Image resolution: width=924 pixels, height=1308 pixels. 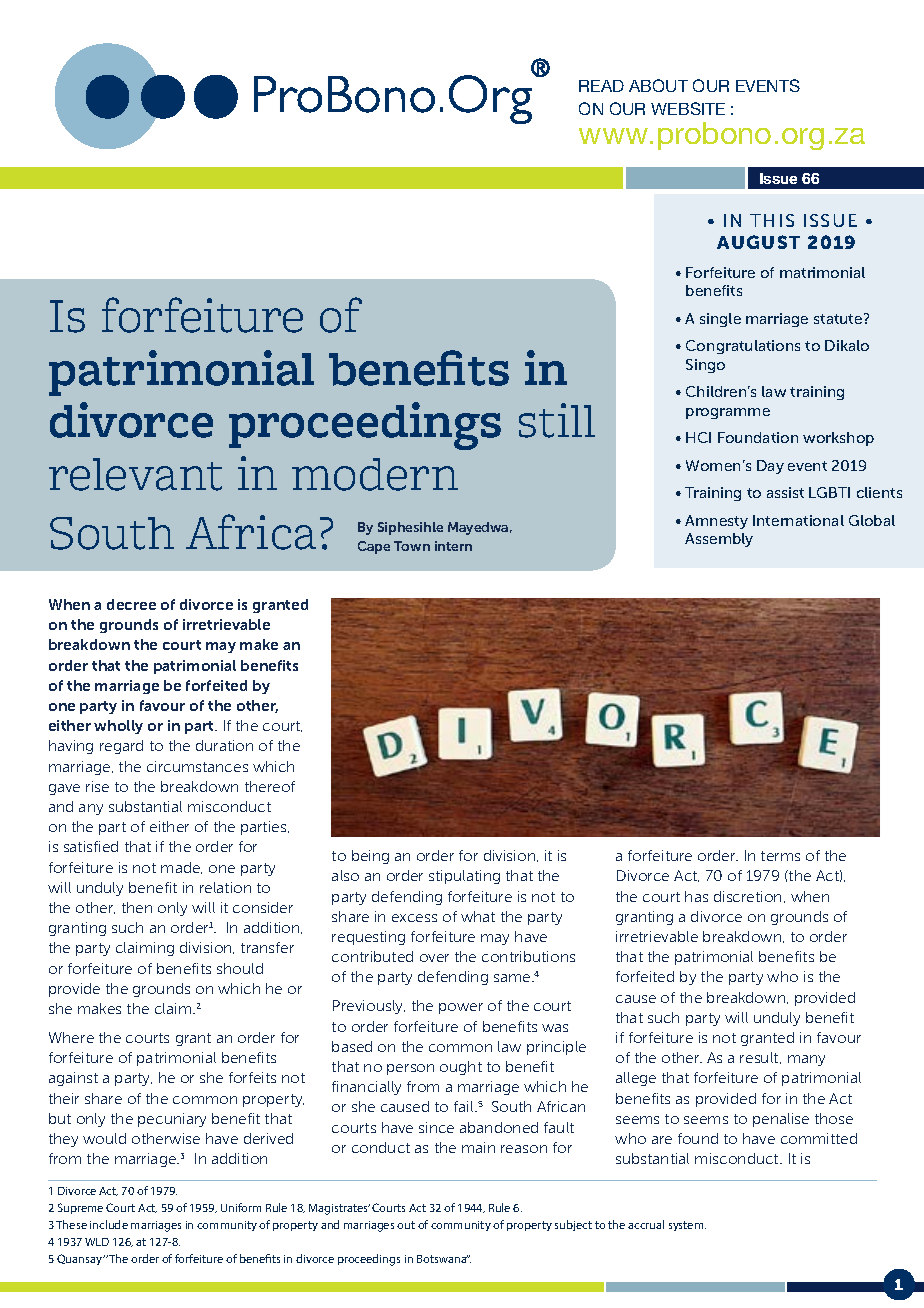 What do you see at coordinates (240, 968) in the screenshot?
I see `should` at bounding box center [240, 968].
